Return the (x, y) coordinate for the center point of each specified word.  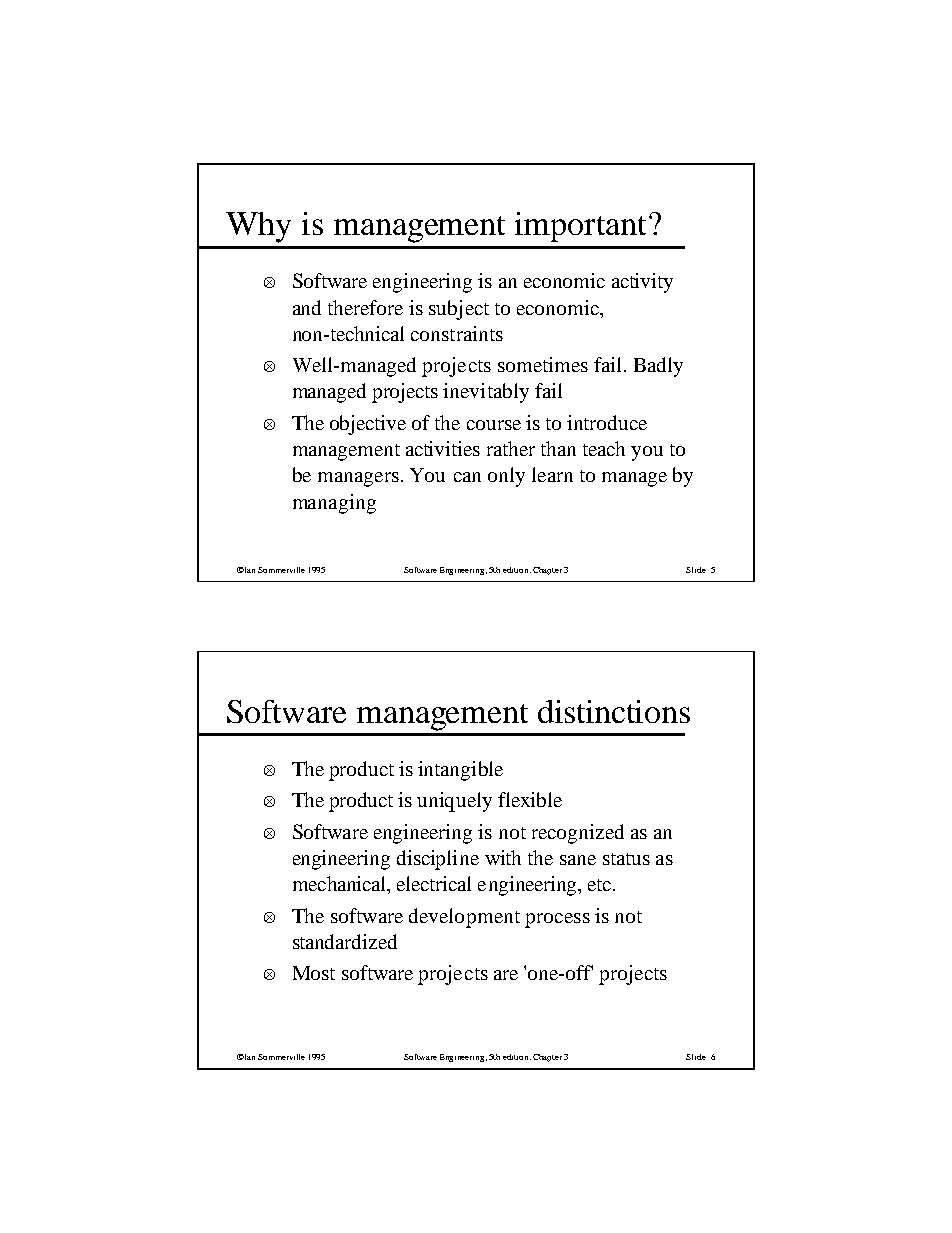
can (467, 477)
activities (443, 448)
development (464, 918)
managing (334, 504)
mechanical (341, 885)
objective (368, 425)
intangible (460, 771)
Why (258, 227)
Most (314, 973)
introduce (607, 422)
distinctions (614, 711)
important (580, 227)
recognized (578, 834)
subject (459, 310)
